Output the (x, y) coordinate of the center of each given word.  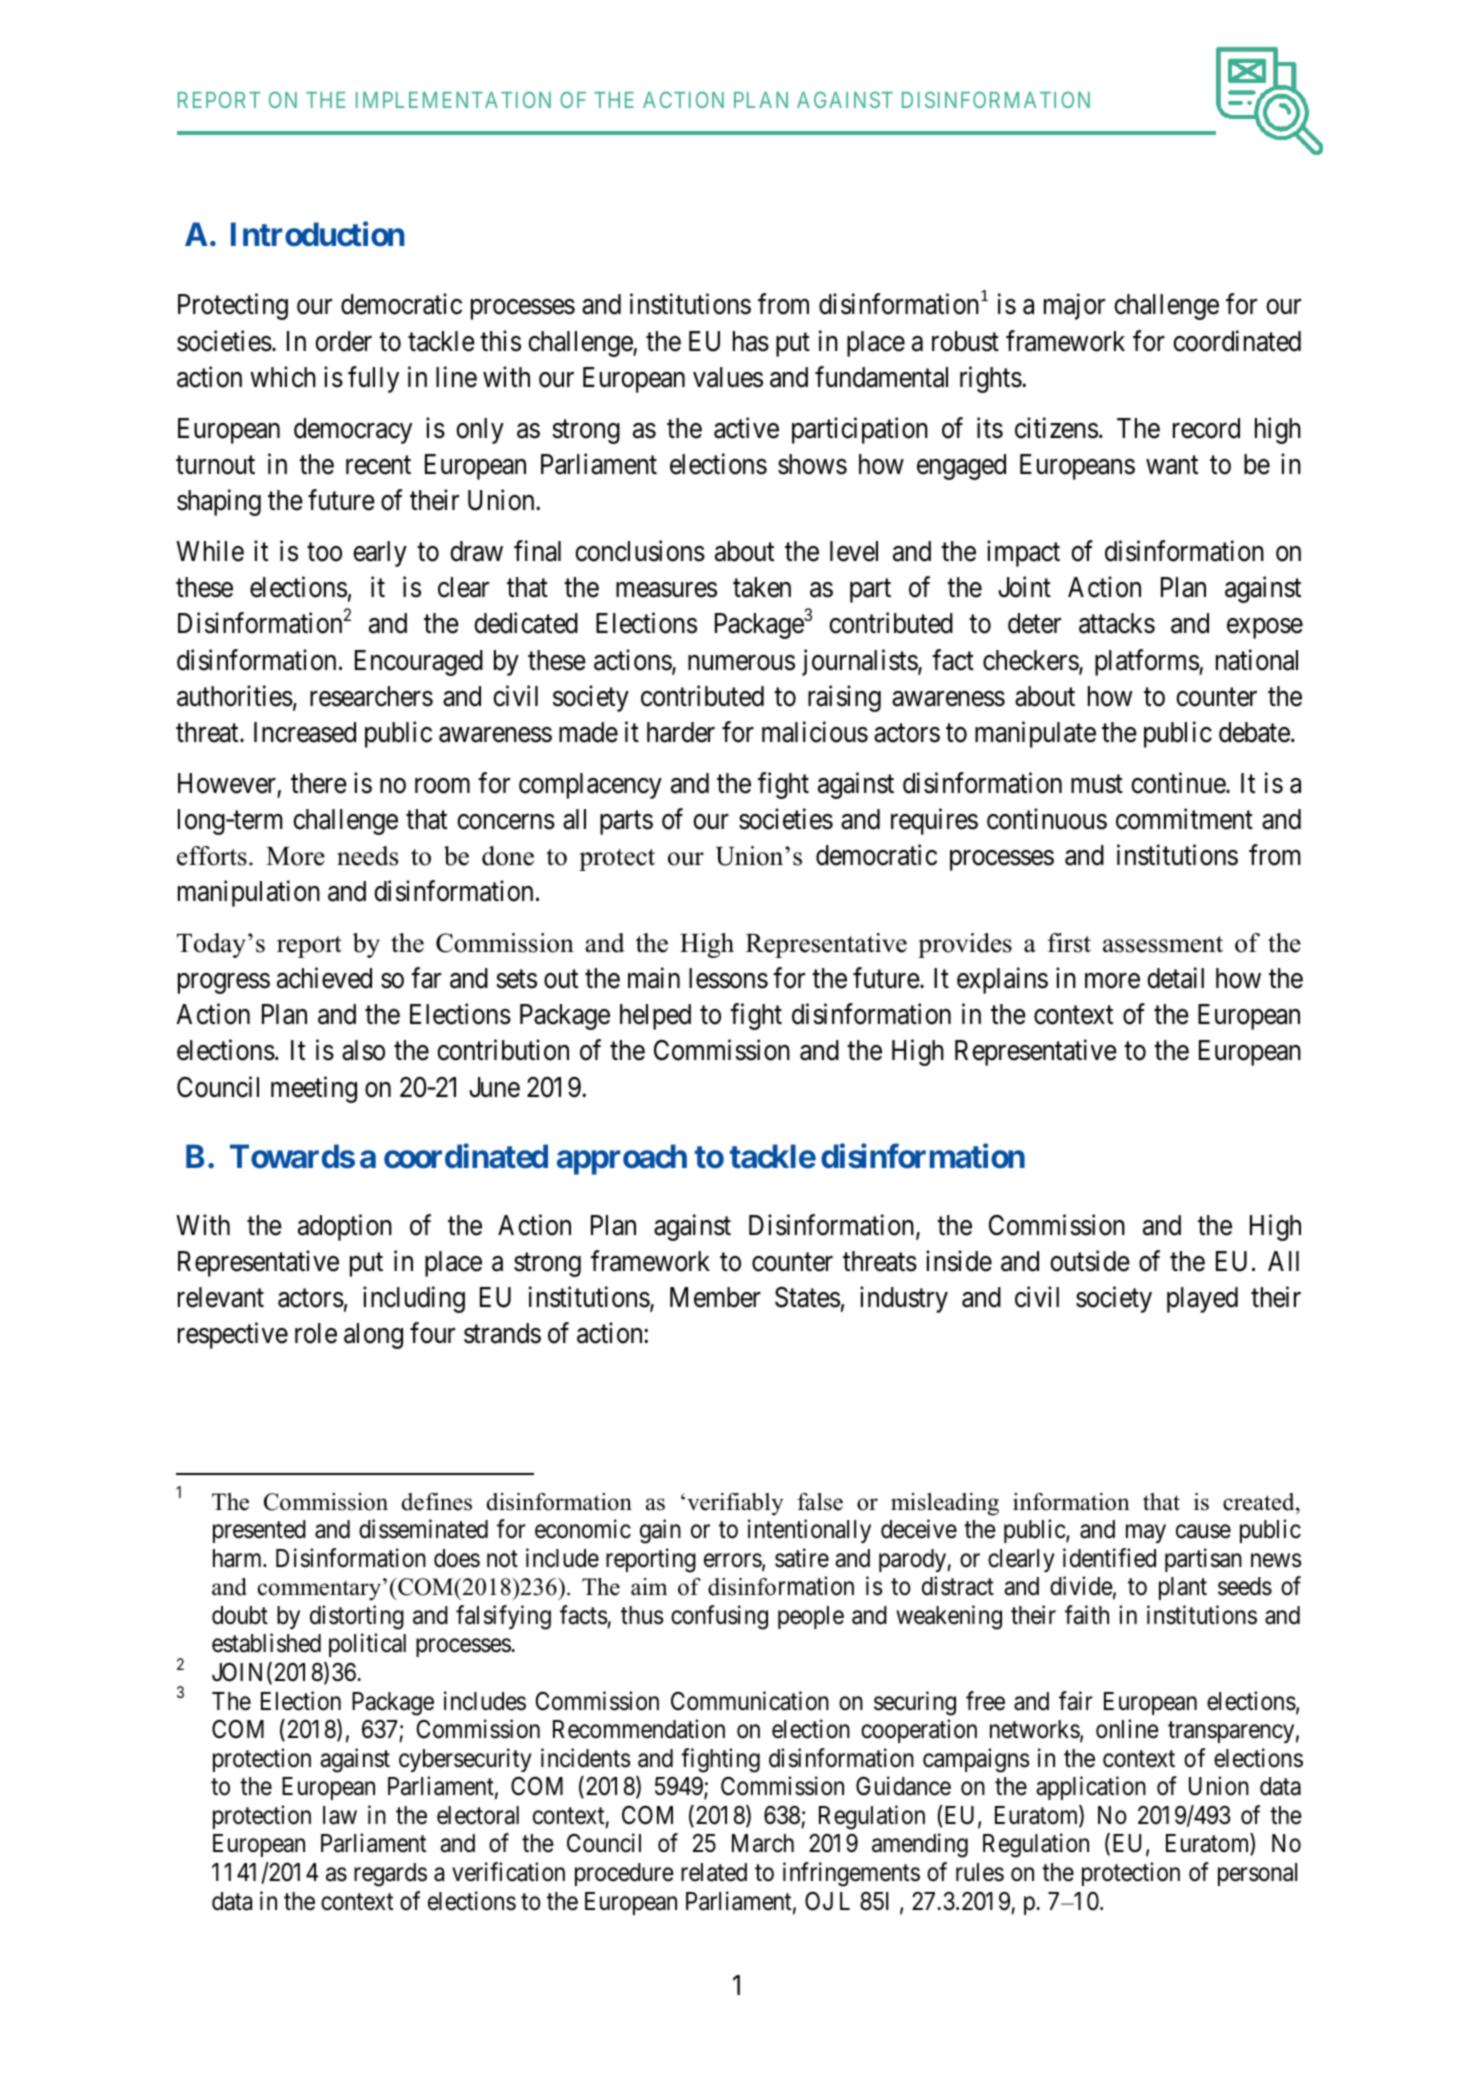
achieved (324, 978)
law (340, 1815)
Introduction (317, 234)
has (751, 341)
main (654, 978)
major (1074, 306)
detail (1175, 978)
